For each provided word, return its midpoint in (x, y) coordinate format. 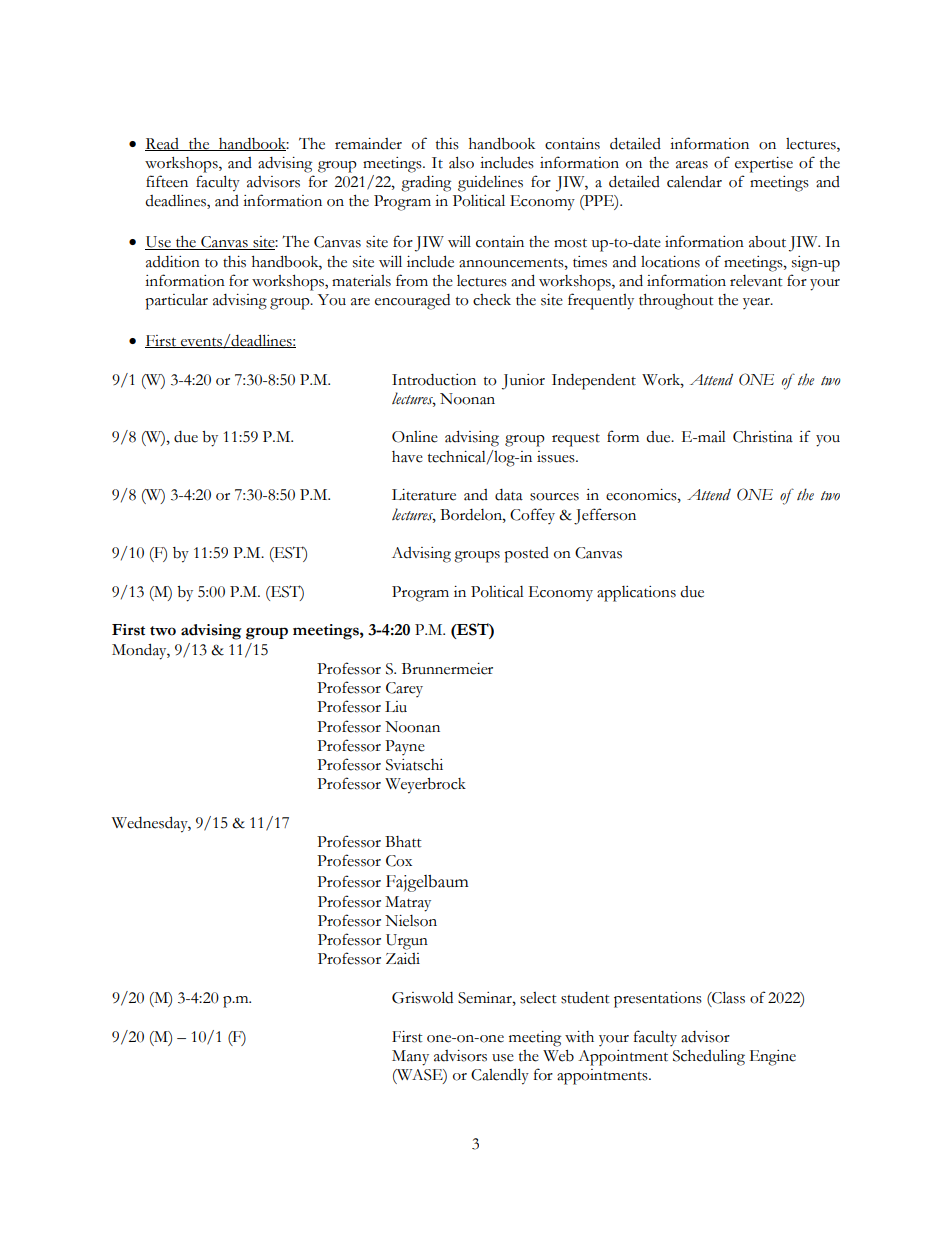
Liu (396, 706)
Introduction (434, 380)
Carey (404, 689)
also (461, 162)
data (509, 495)
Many (410, 1058)
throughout (676, 302)
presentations (658, 1000)
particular (176, 301)
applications (636, 594)
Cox (399, 861)
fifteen (167, 181)
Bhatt (403, 842)
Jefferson (605, 516)
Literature (424, 495)
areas (692, 165)
